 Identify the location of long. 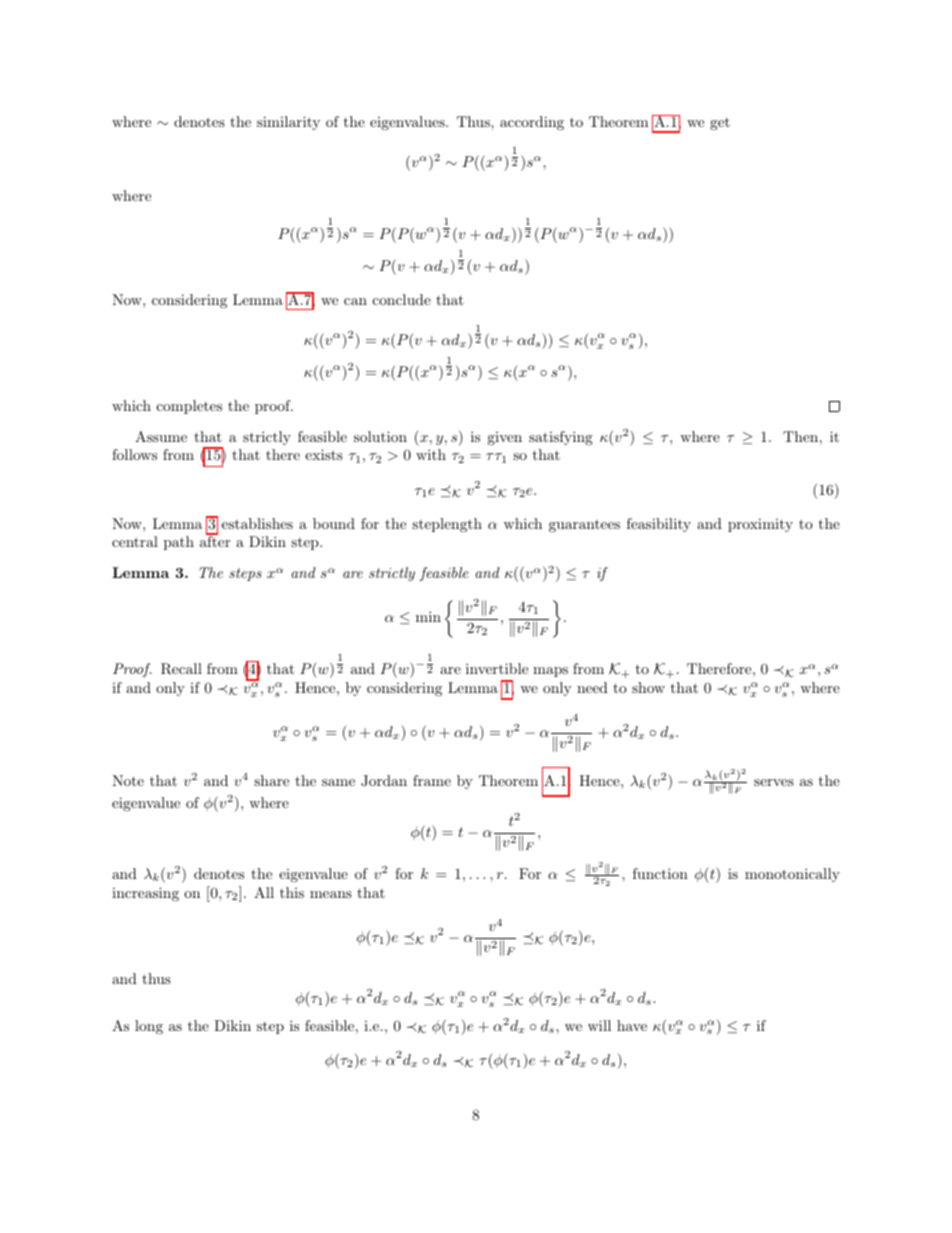
(149, 1027).
